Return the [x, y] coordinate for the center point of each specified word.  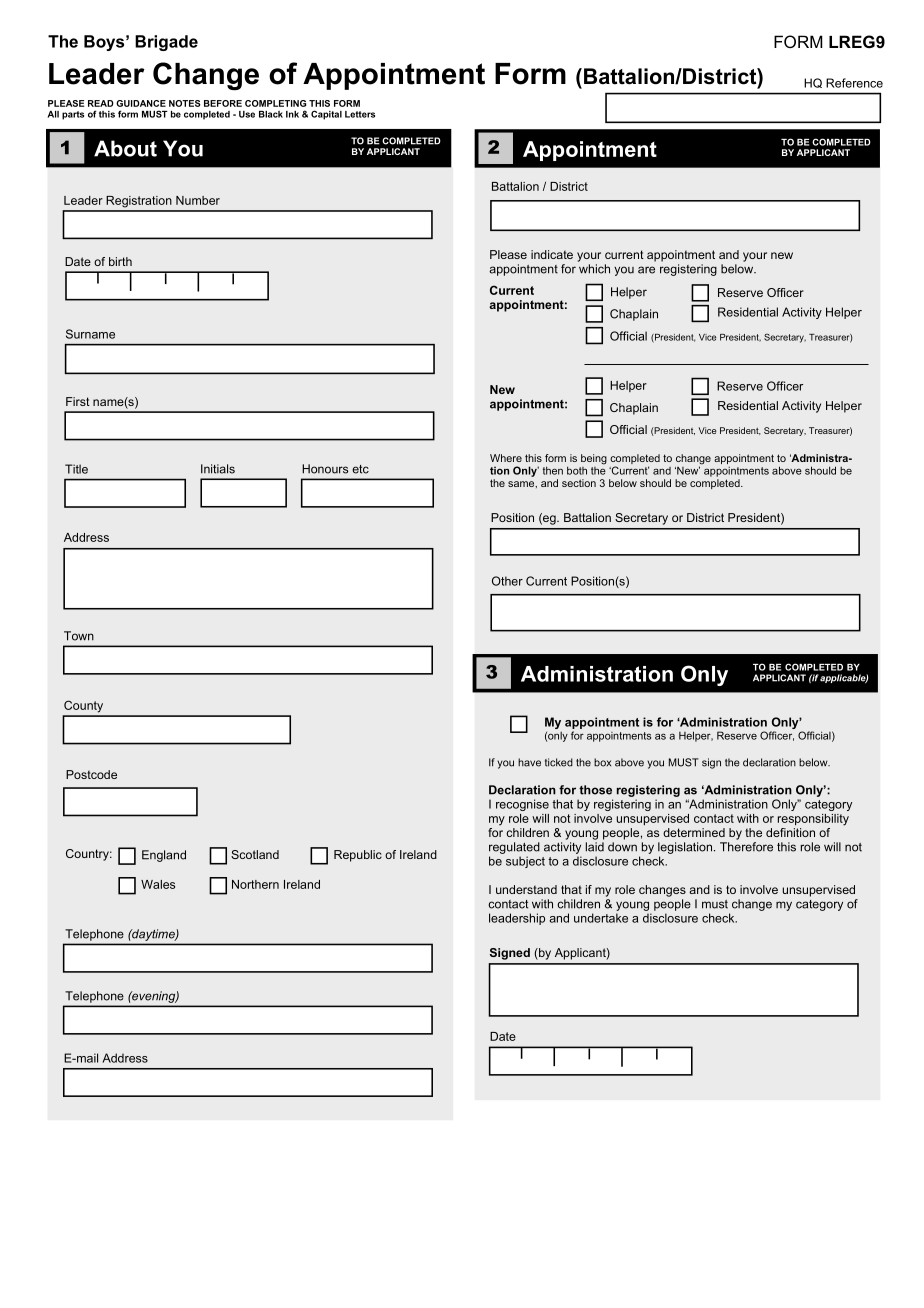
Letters [360, 114]
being [594, 459]
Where [506, 458]
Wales [158, 884]
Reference [854, 83]
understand [526, 889]
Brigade [166, 43]
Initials [218, 469]
